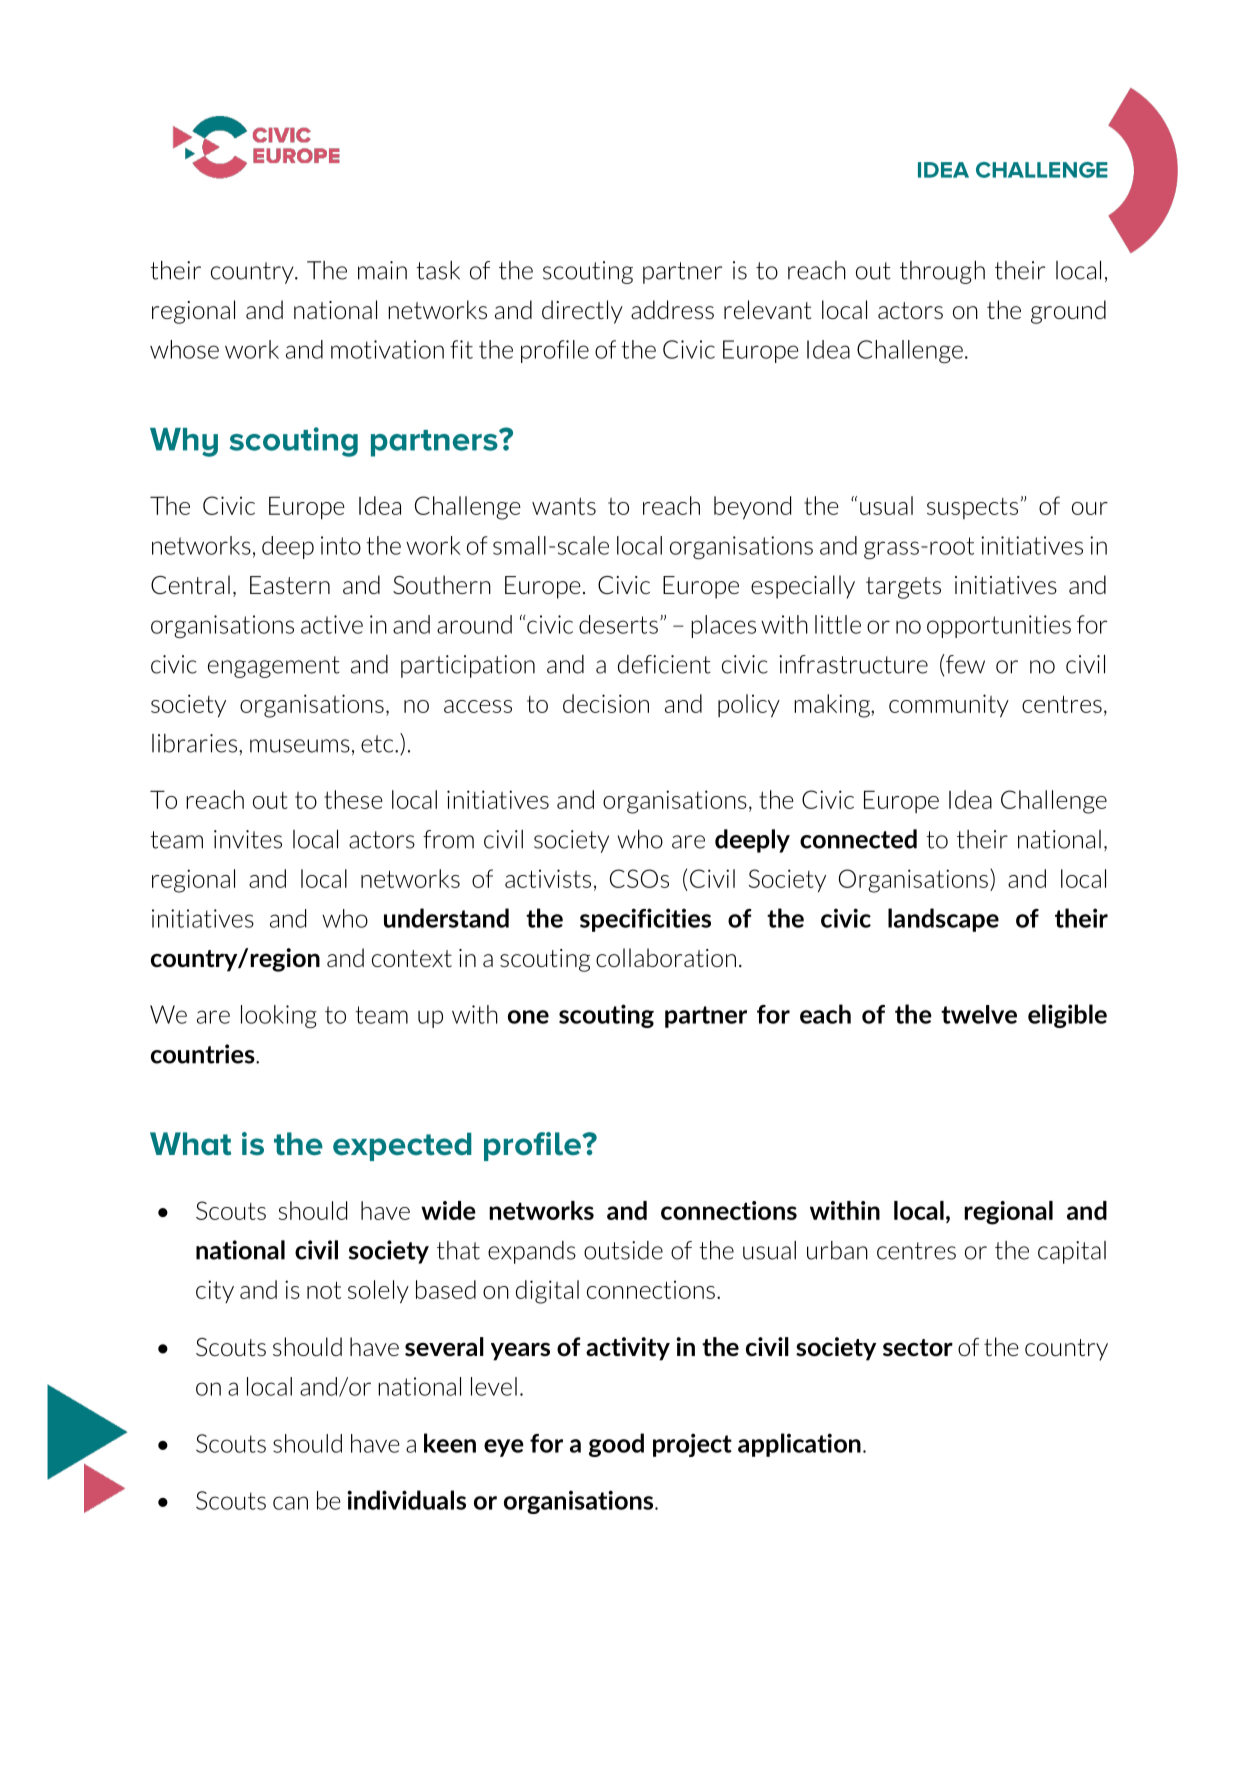 The height and width of the page is (1780, 1258). I want to click on opportunities, so click(999, 626).
